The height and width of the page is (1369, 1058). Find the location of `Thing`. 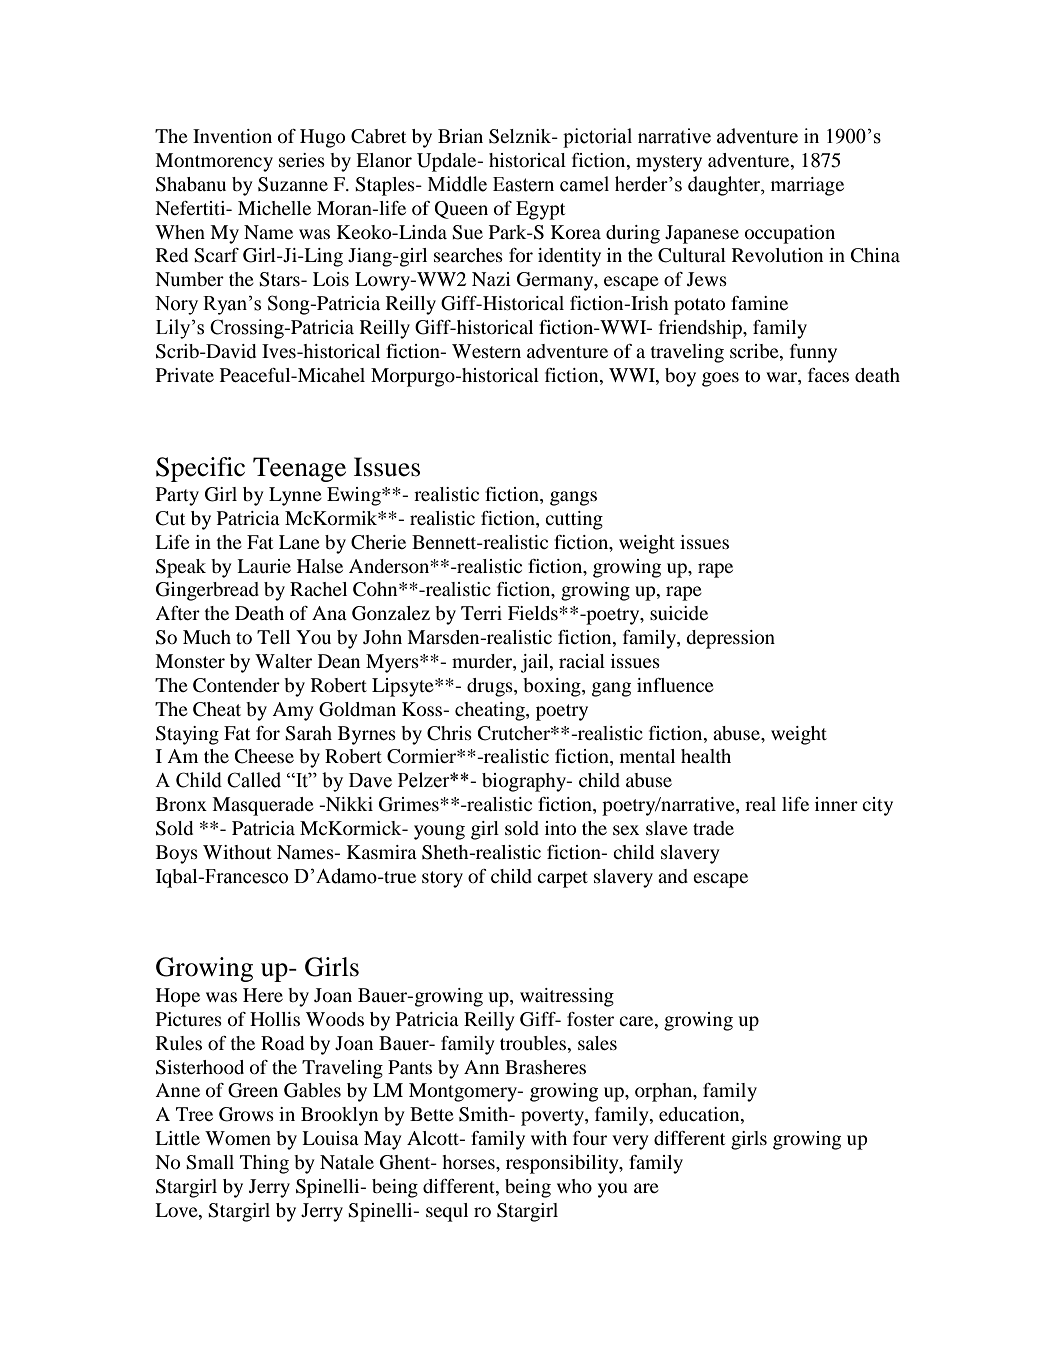

Thing is located at coordinates (264, 1164).
